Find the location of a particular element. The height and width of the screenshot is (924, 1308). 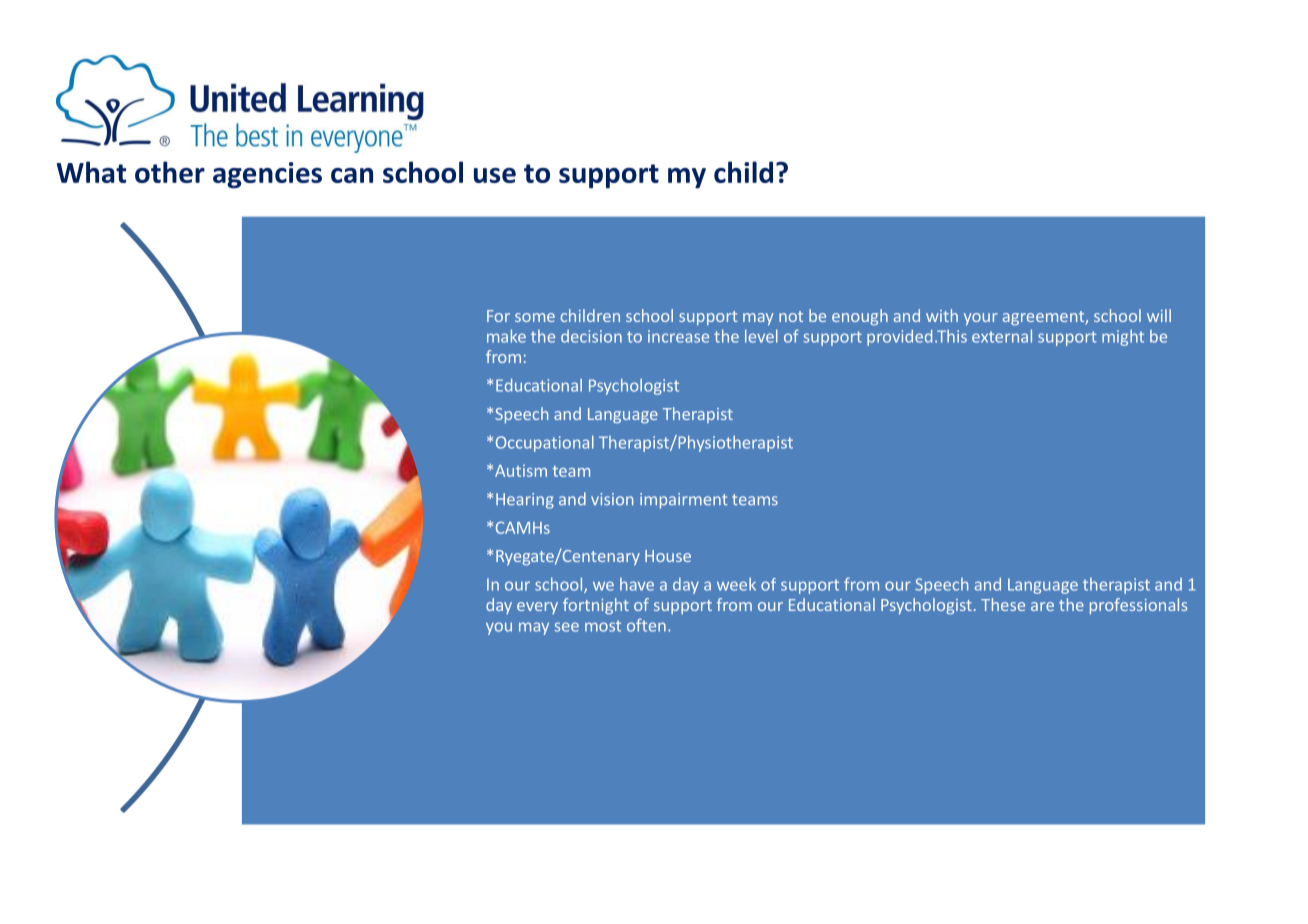

Hearing is located at coordinates (525, 501).
